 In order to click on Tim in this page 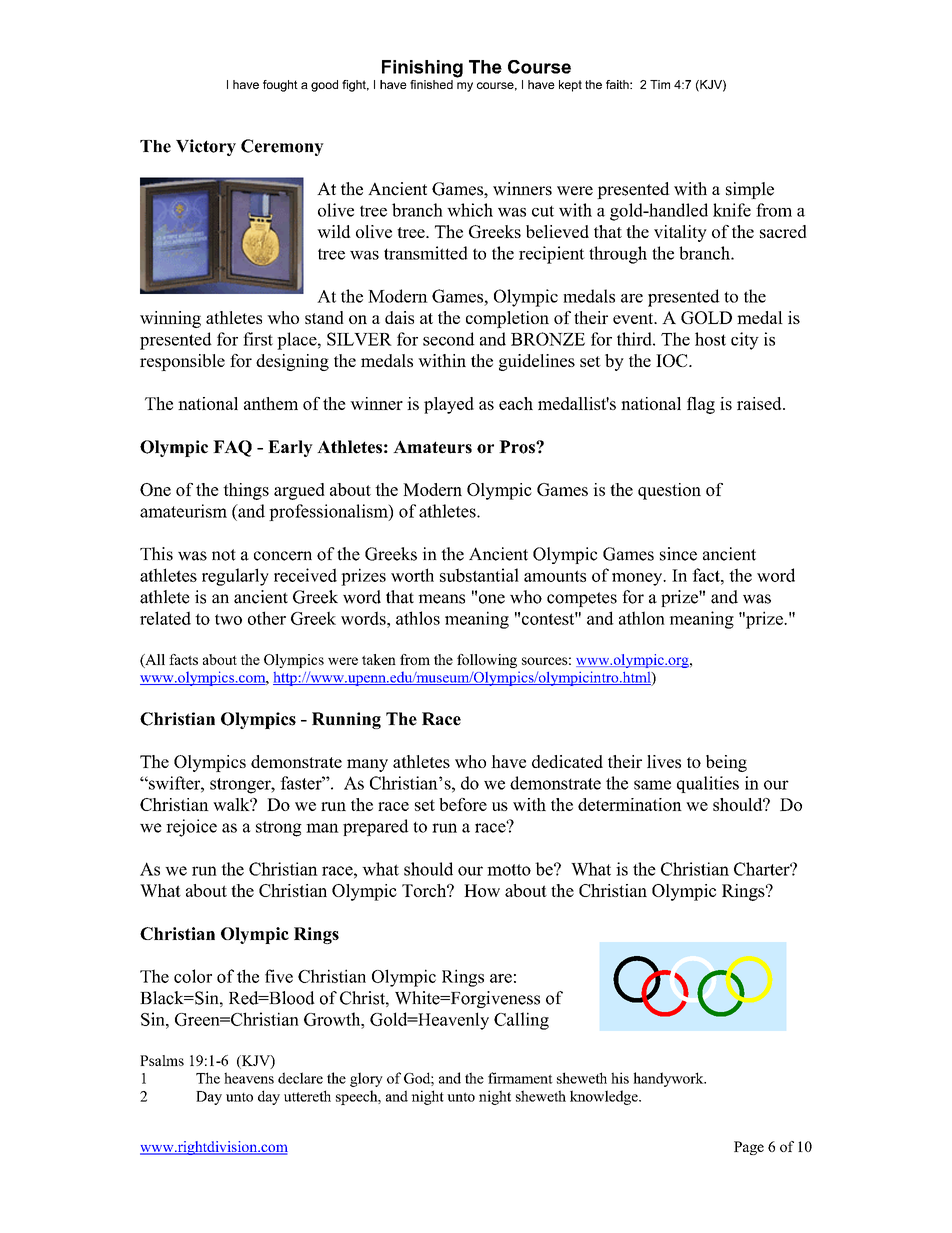, I will do `click(660, 84)`.
